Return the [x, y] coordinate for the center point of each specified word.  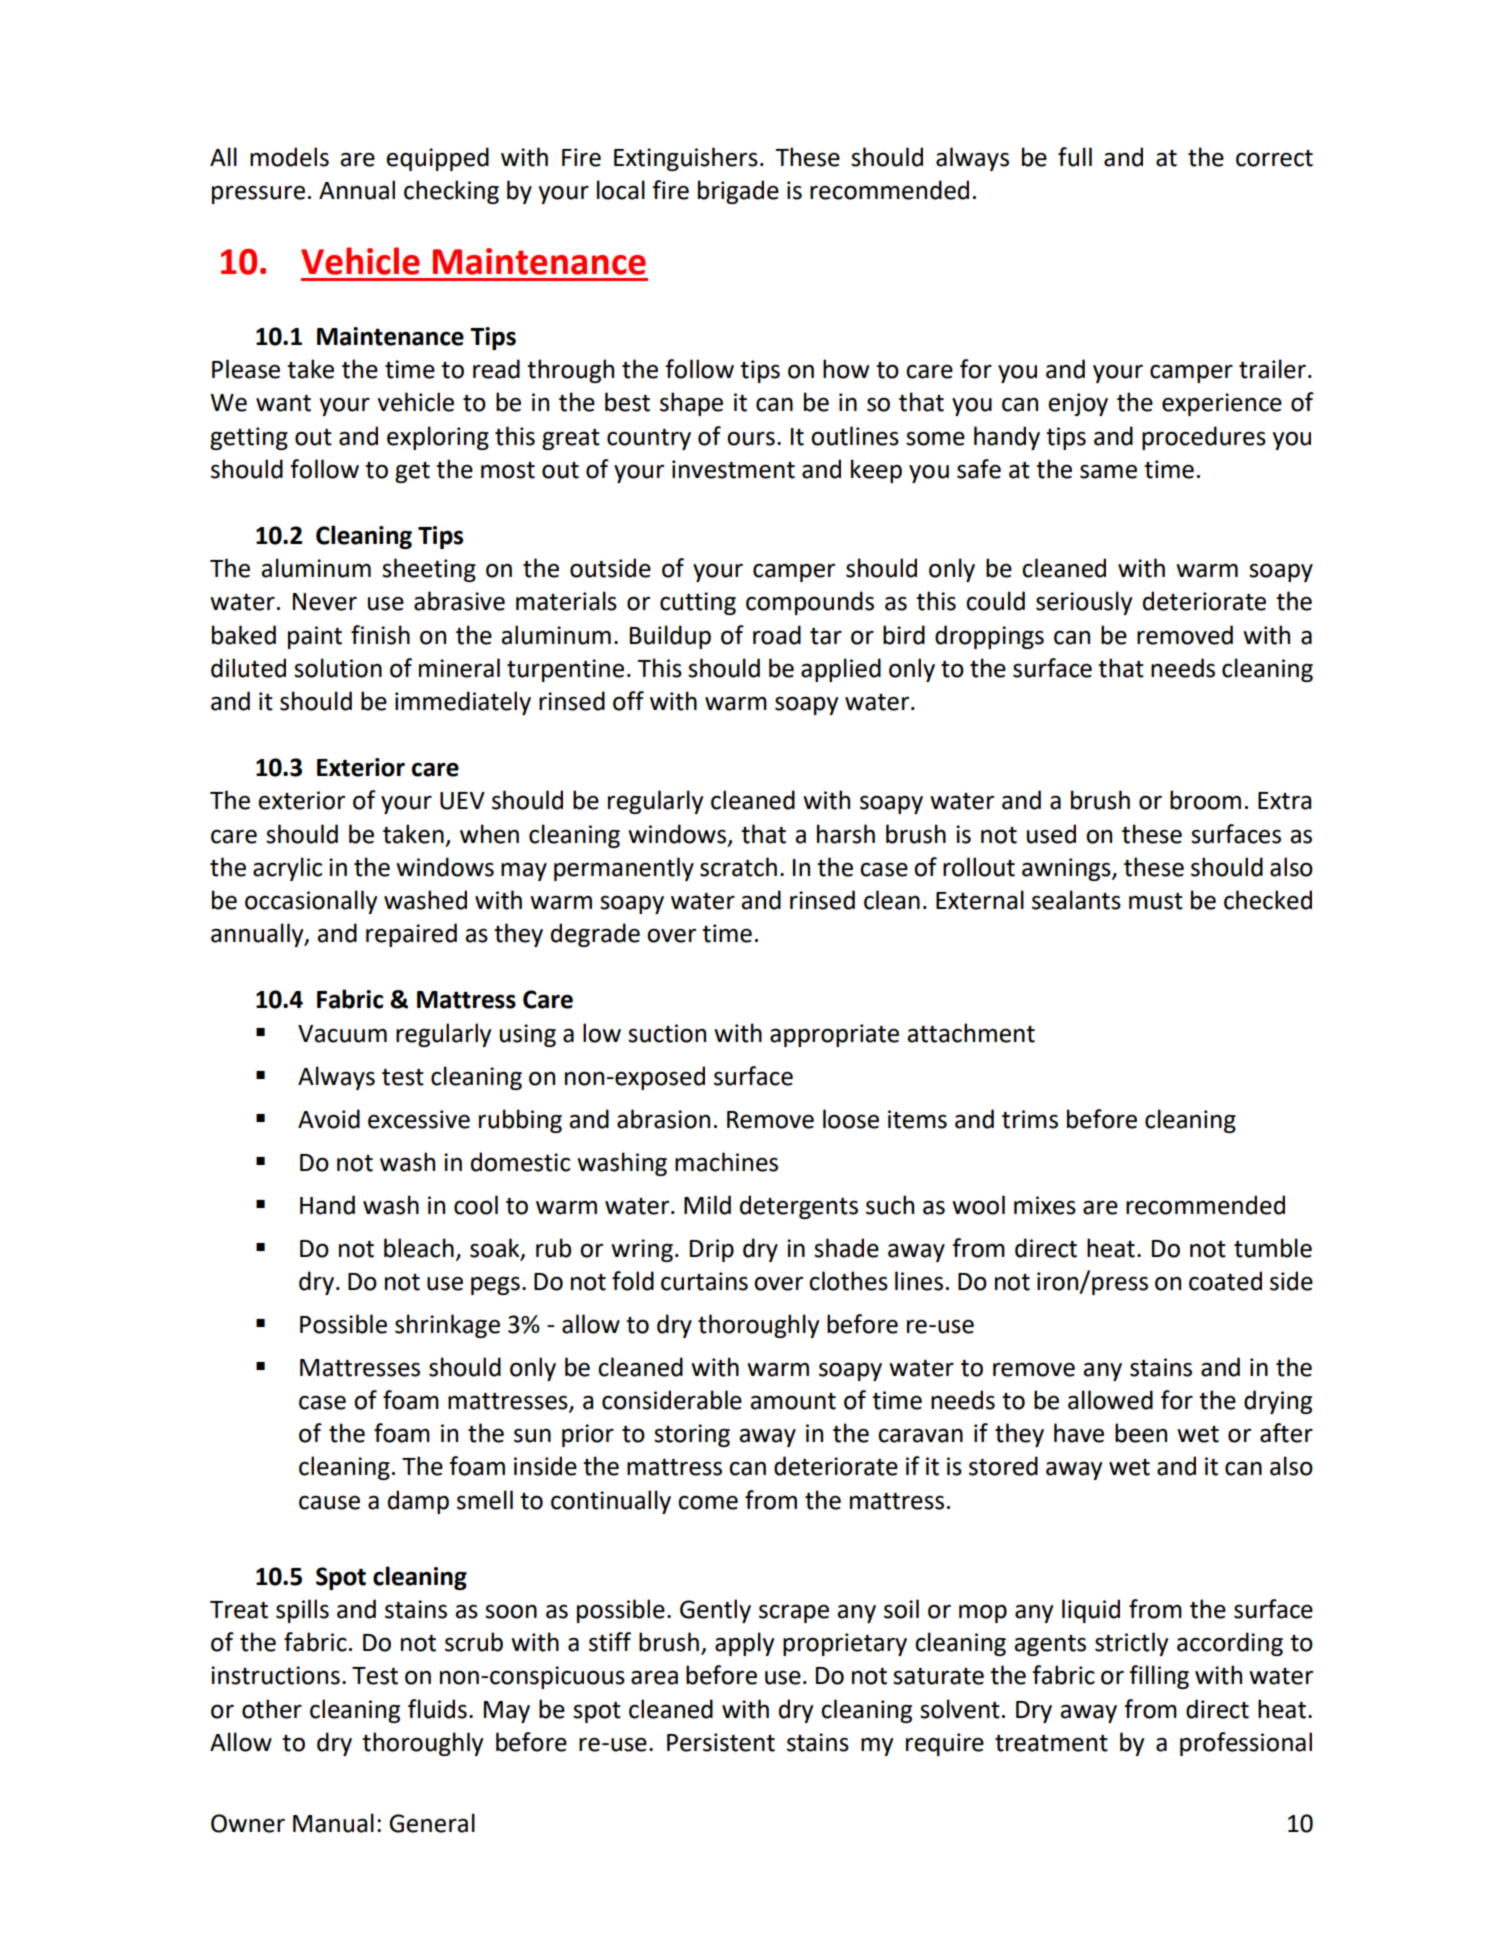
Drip [712, 1250]
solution [338, 668]
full [1075, 157]
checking [451, 192]
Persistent [721, 1742]
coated [1225, 1281]
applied [841, 670]
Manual [333, 1823]
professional [1246, 1744]
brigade [738, 192]
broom [1205, 800]
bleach [419, 1248]
